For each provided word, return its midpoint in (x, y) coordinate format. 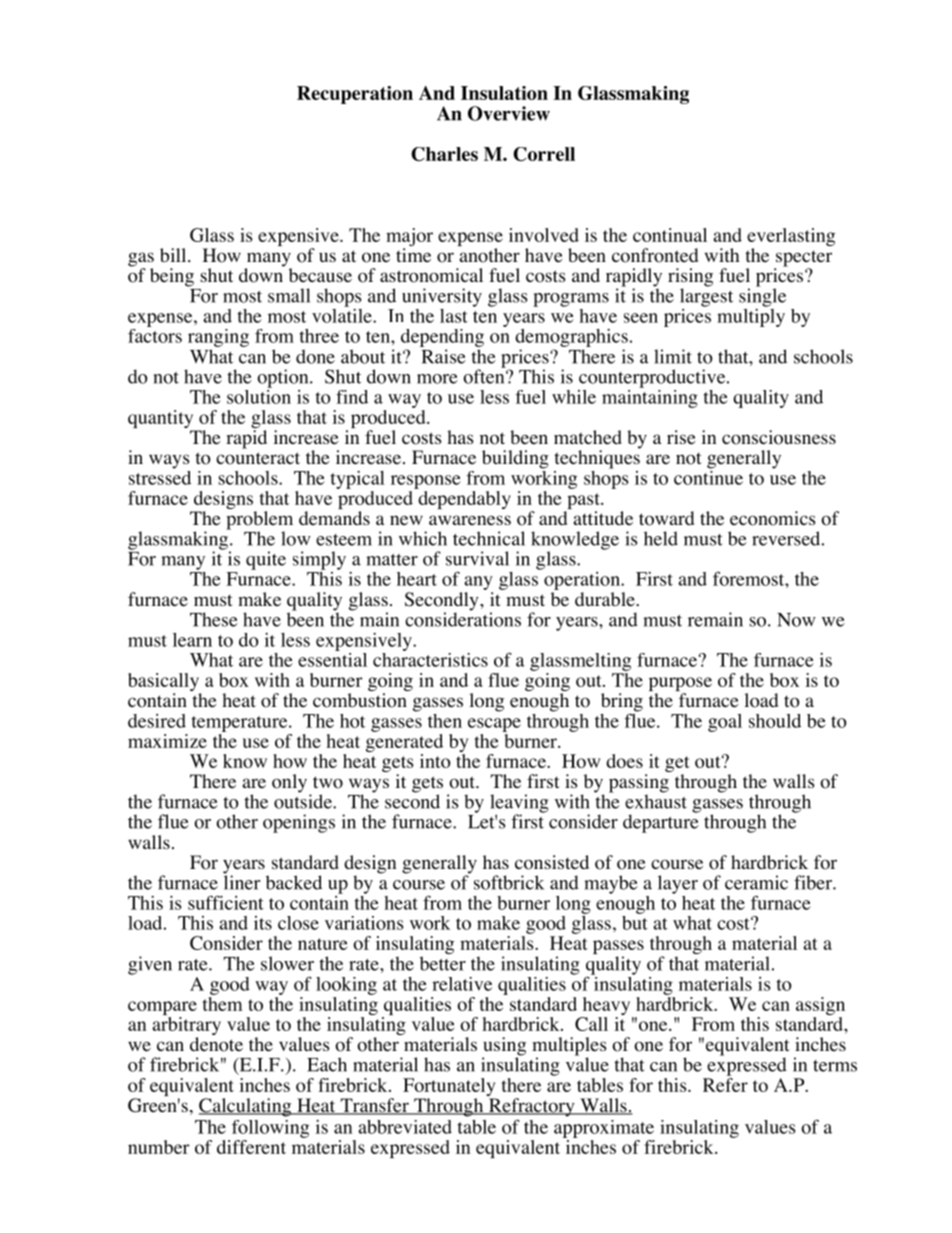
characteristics (430, 658)
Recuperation (355, 95)
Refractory (531, 1107)
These (214, 619)
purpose (680, 685)
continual (670, 235)
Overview (509, 113)
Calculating (246, 1107)
